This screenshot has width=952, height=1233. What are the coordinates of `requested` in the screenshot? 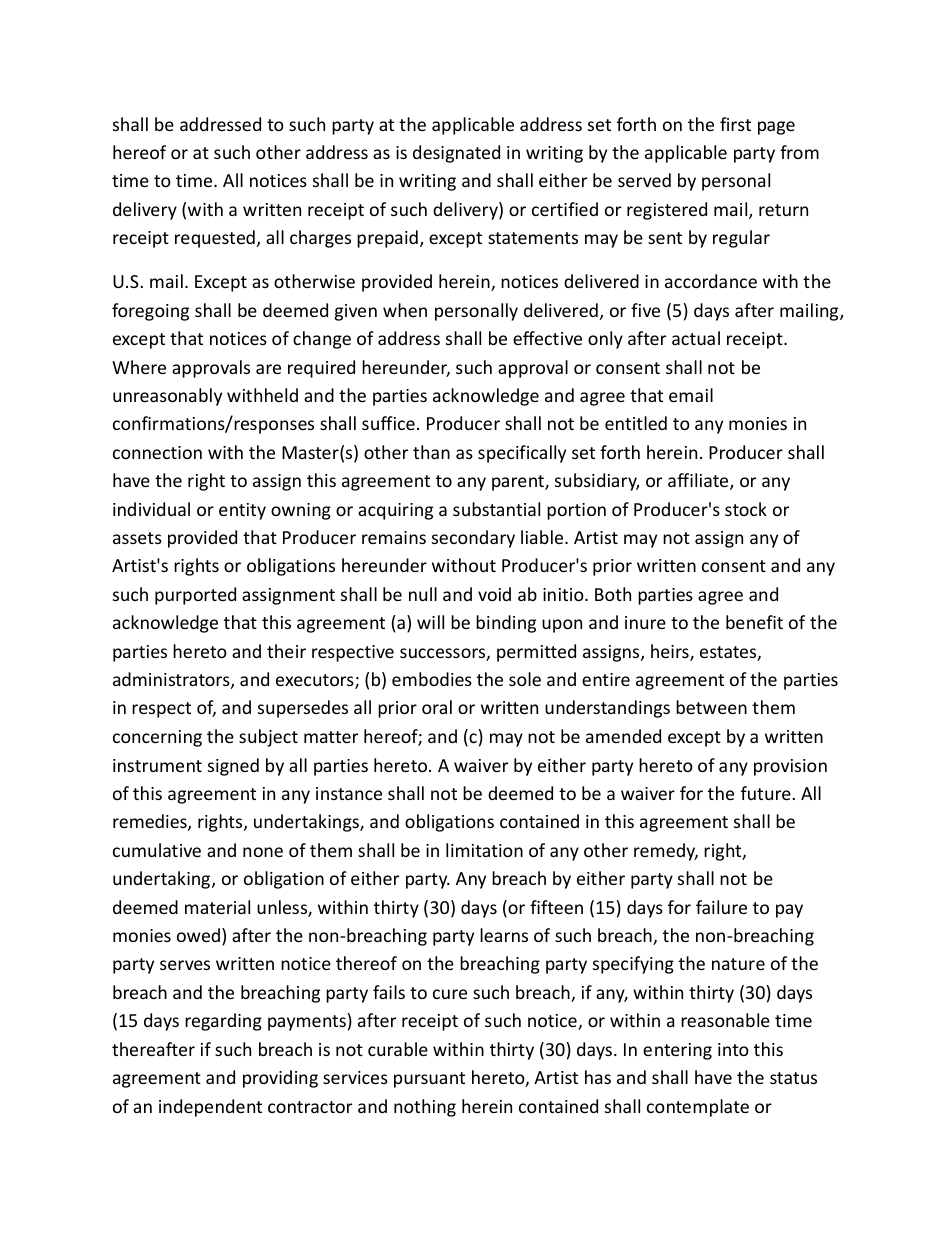 It's located at (215, 239).
